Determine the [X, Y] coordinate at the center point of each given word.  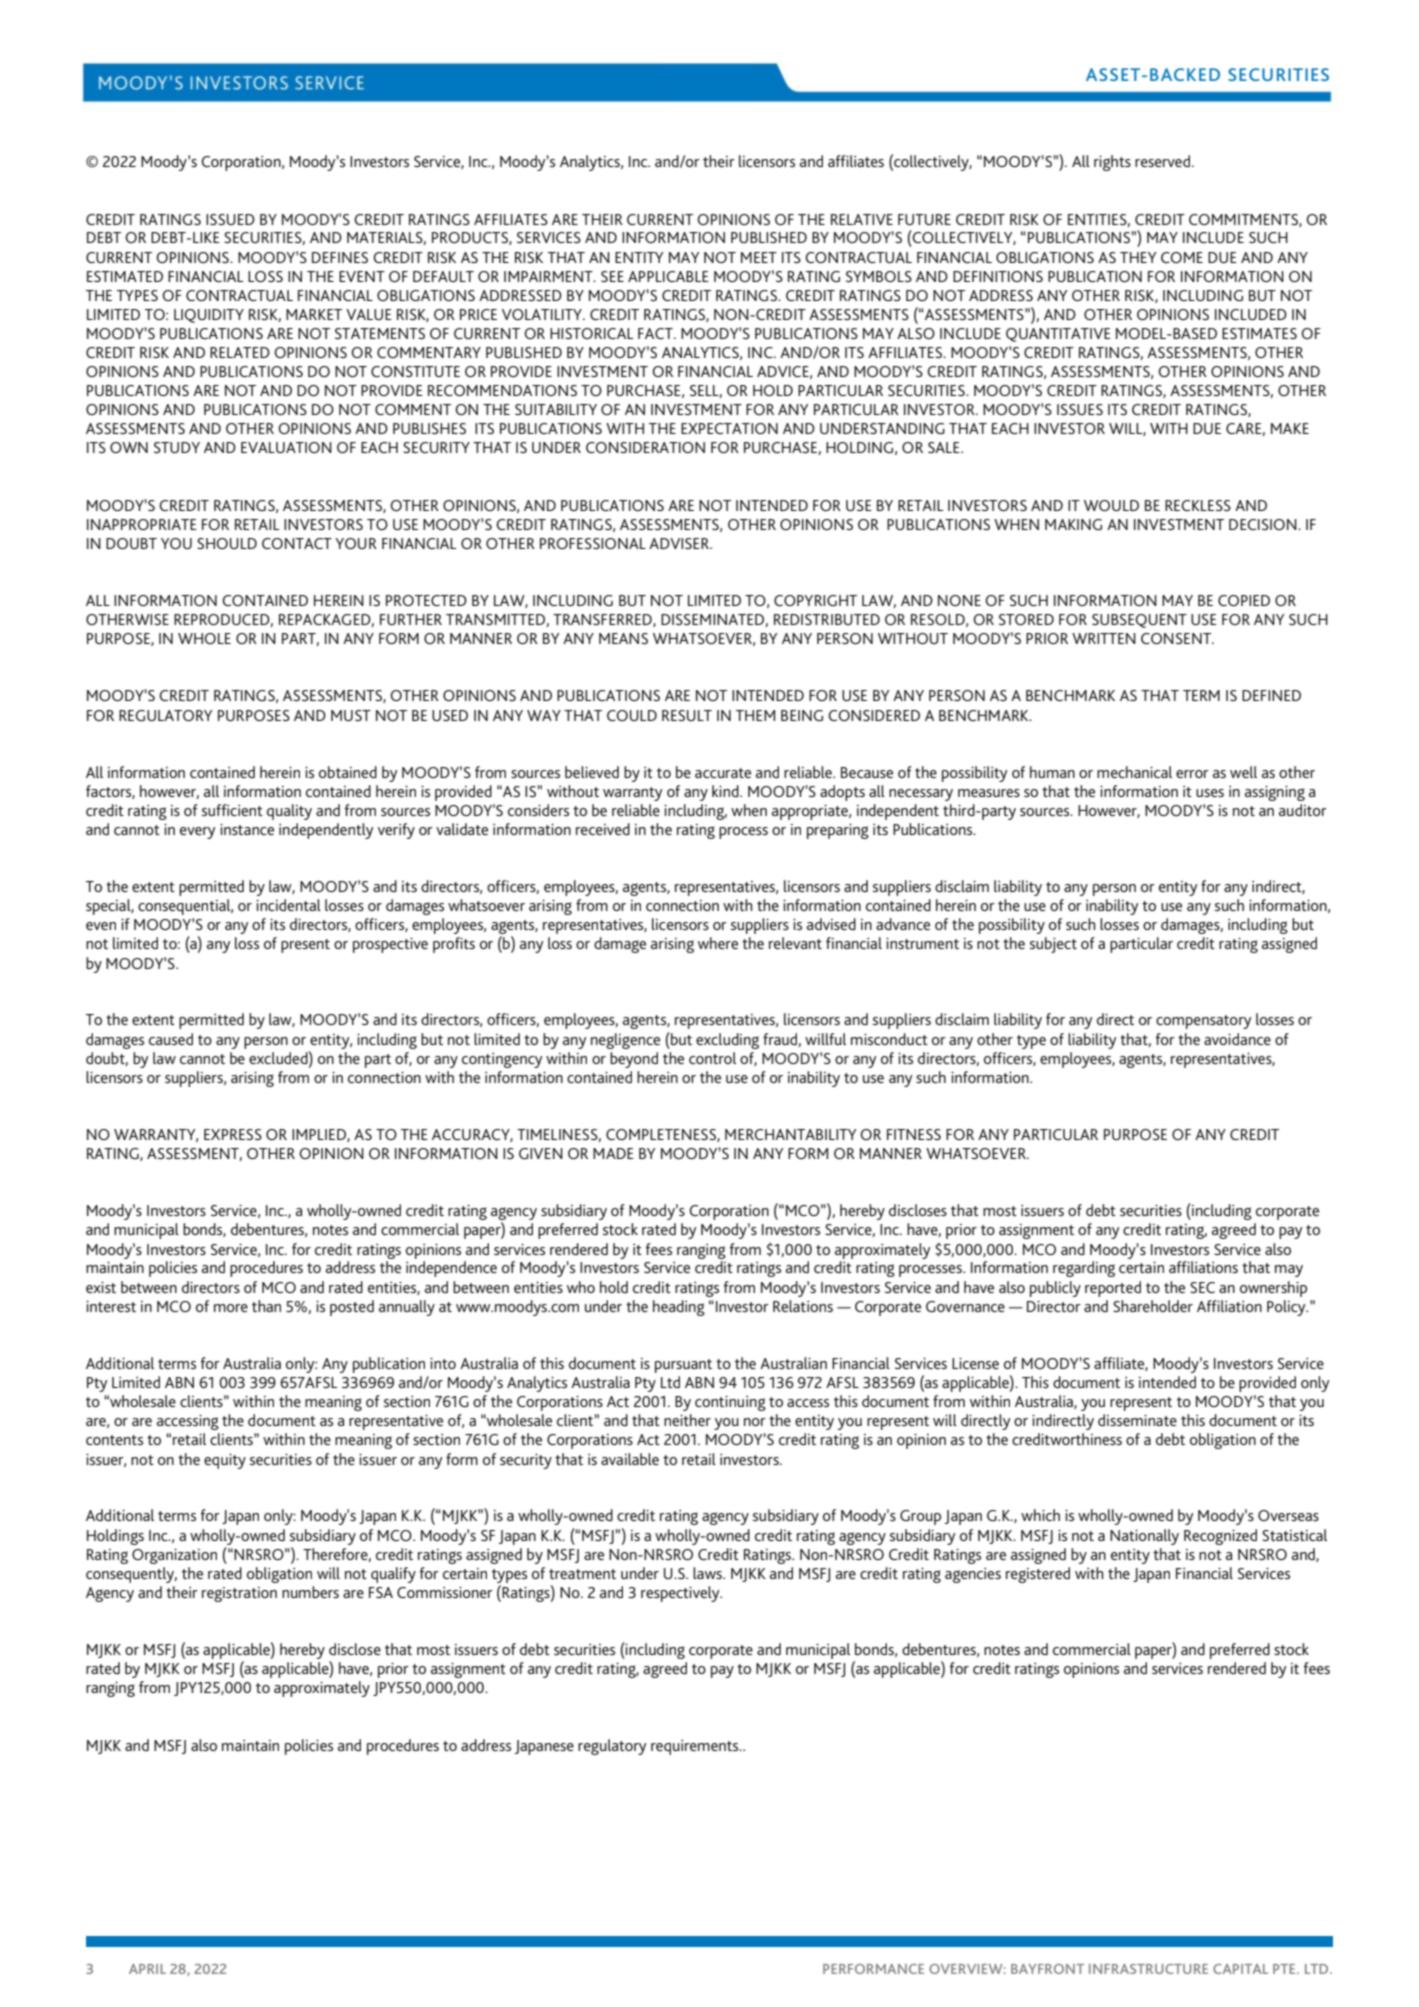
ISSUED [230, 219]
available [630, 1459]
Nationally [1144, 1537]
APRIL [147, 1969]
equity [225, 1461]
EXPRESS [233, 1134]
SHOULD [227, 543]
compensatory [1203, 1022]
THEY [1138, 257]
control [712, 1058]
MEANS [623, 638]
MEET [759, 257]
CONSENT [1177, 638]
